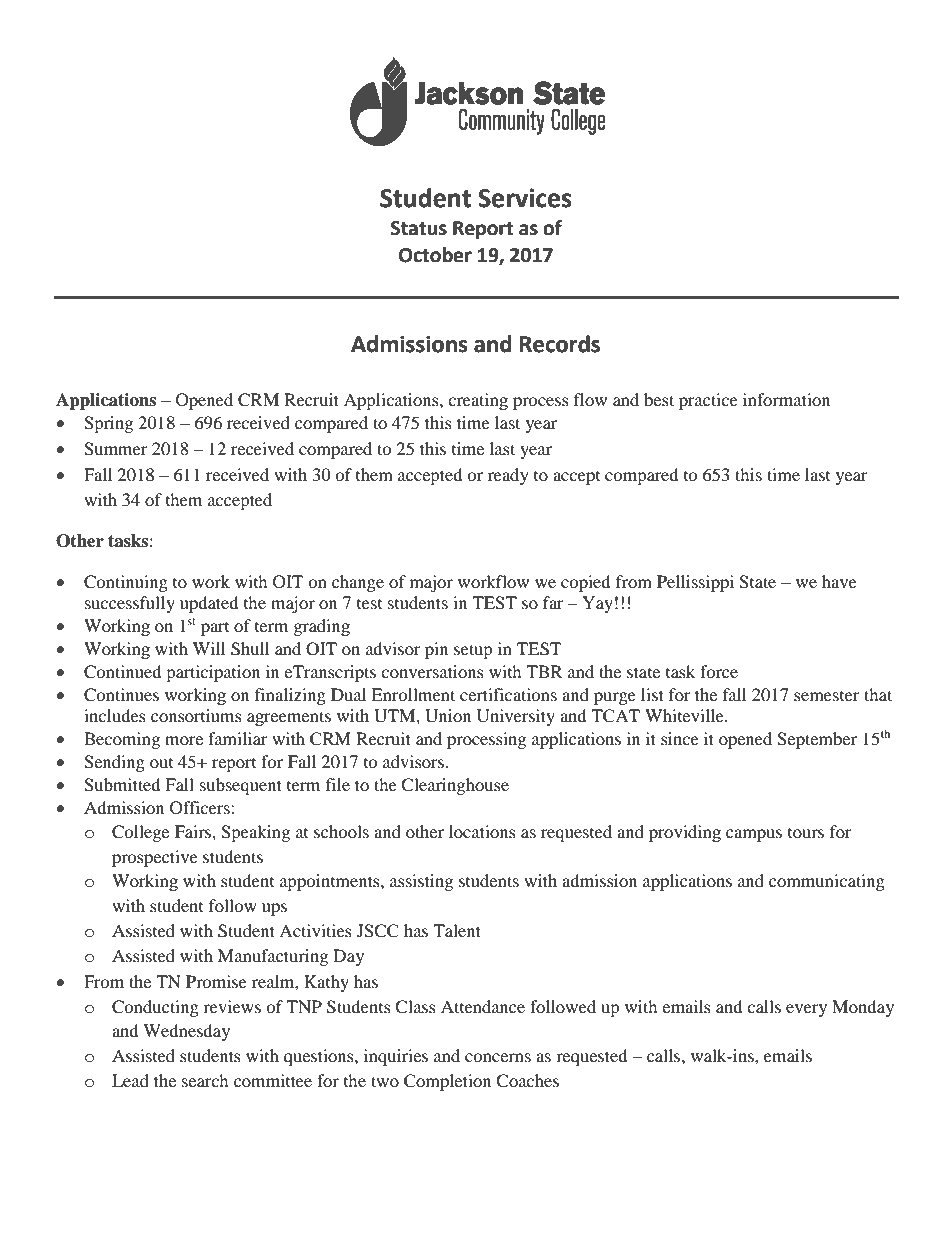 This screenshot has width=952, height=1233. Describe the element at coordinates (786, 399) in the screenshot. I see `information` at that location.
